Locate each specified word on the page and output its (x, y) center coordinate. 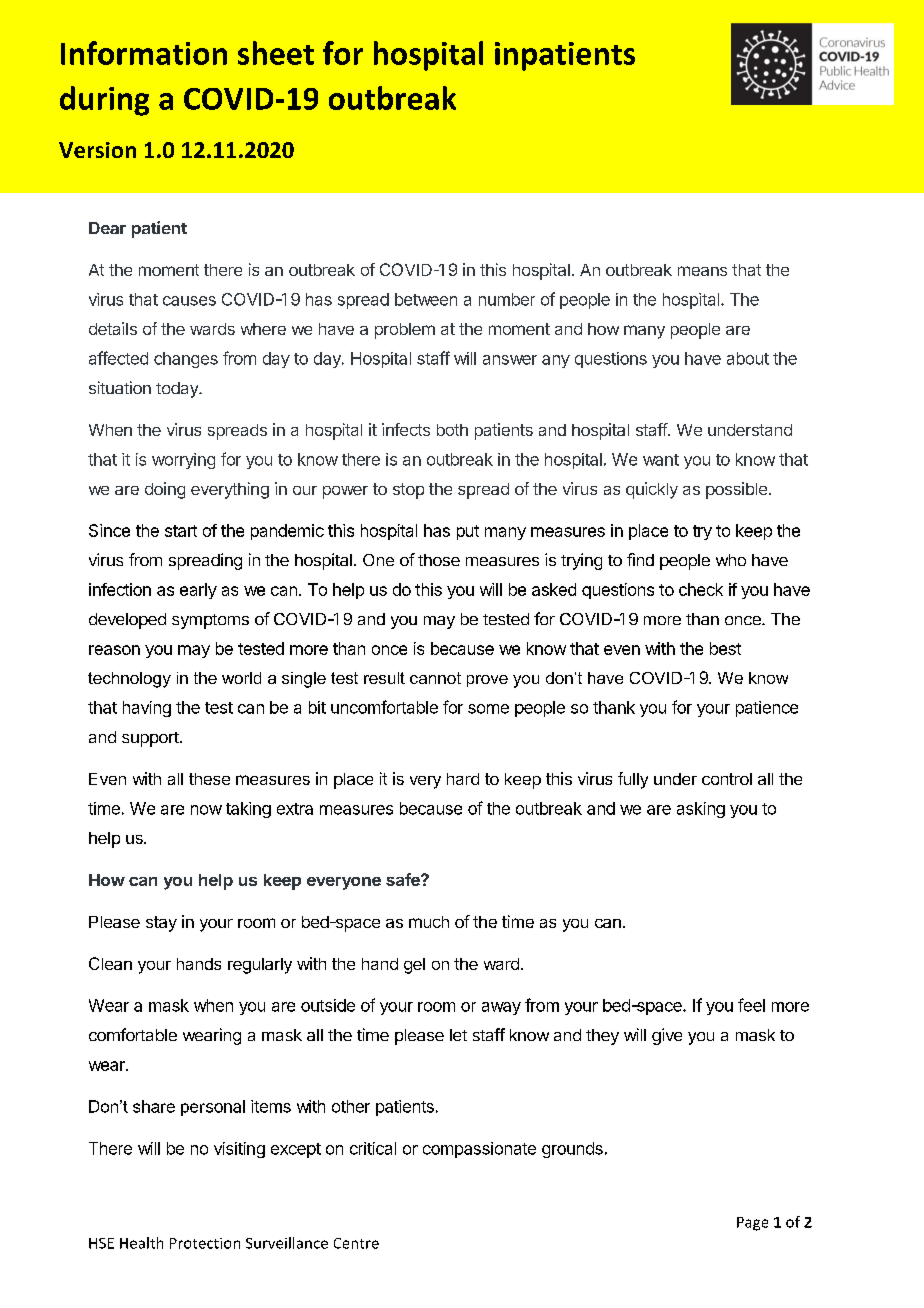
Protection (205, 1243)
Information (144, 53)
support (150, 739)
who (731, 560)
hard (463, 779)
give (667, 1036)
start (181, 531)
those (439, 560)
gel (414, 966)
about (748, 358)
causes (189, 301)
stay (161, 924)
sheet (276, 53)
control (727, 779)
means (702, 271)
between (426, 299)
